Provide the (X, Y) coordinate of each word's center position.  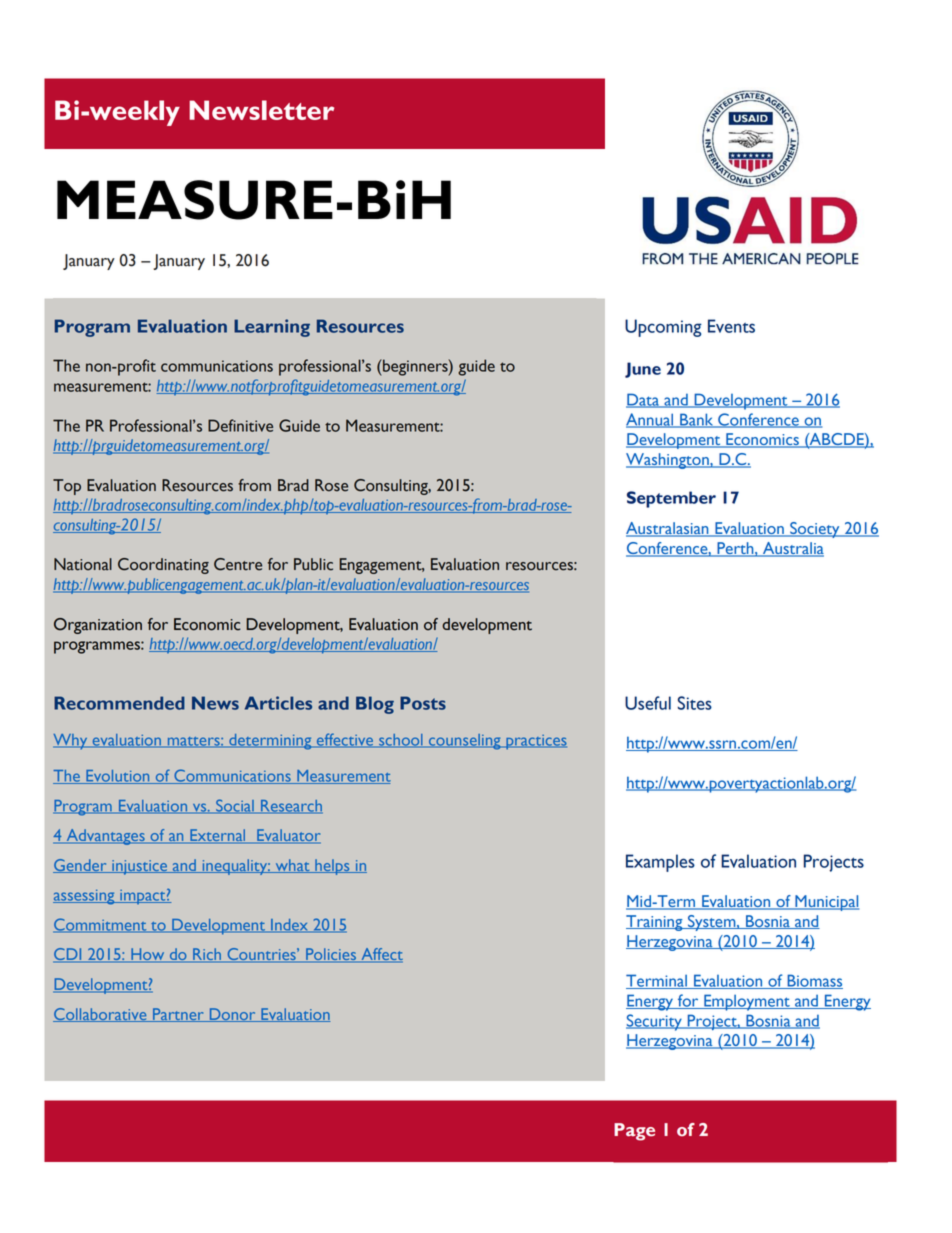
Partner (178, 1015)
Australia (792, 549)
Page (634, 1132)
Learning (272, 328)
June (643, 370)
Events (731, 326)
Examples (660, 863)
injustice (140, 867)
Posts (423, 703)
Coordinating (163, 566)
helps (332, 867)
